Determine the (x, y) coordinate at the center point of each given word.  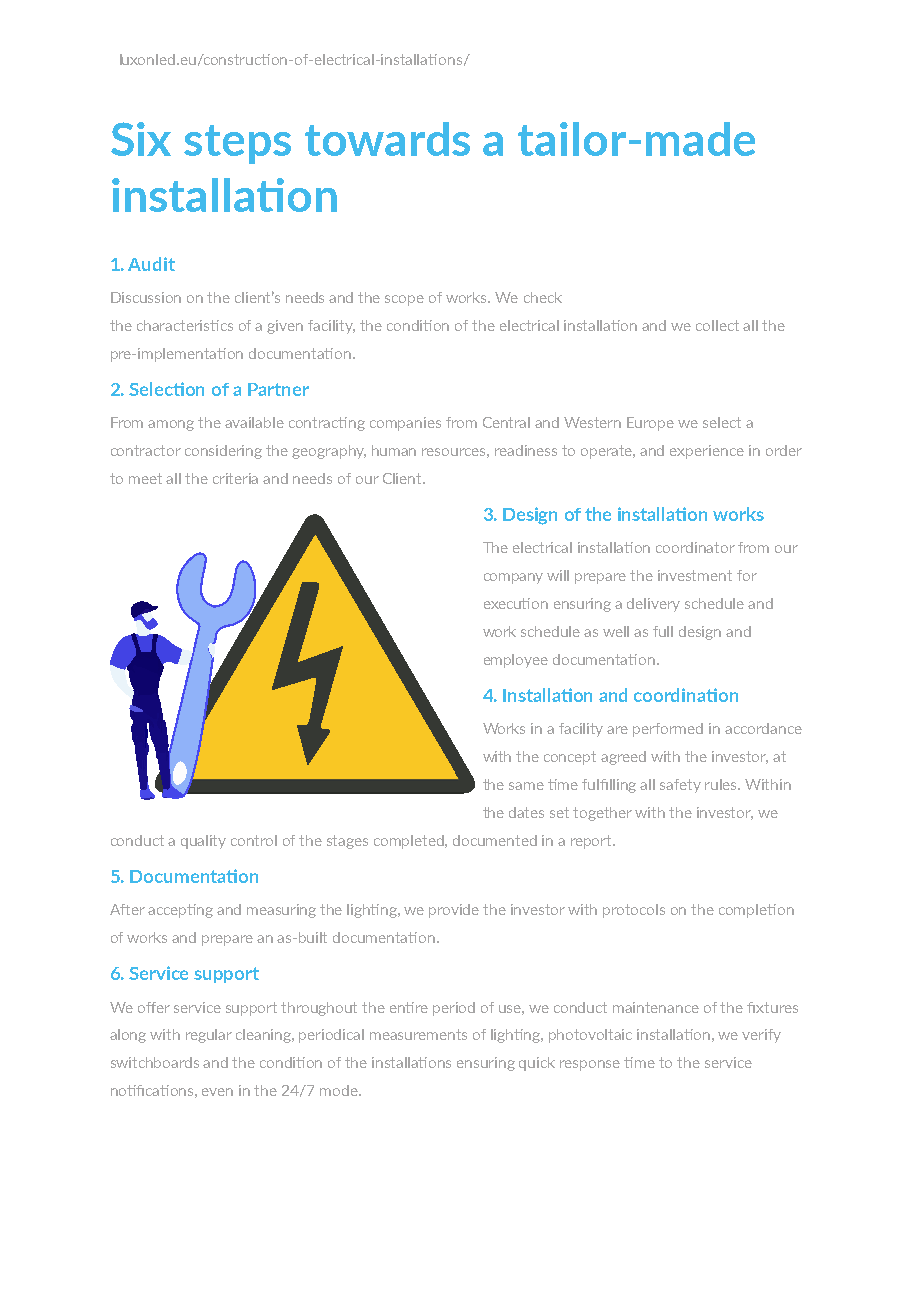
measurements (418, 1034)
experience (707, 452)
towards (387, 139)
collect (717, 325)
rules (722, 784)
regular (209, 1036)
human (394, 450)
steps (237, 144)
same (526, 786)
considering (223, 452)
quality (203, 842)
